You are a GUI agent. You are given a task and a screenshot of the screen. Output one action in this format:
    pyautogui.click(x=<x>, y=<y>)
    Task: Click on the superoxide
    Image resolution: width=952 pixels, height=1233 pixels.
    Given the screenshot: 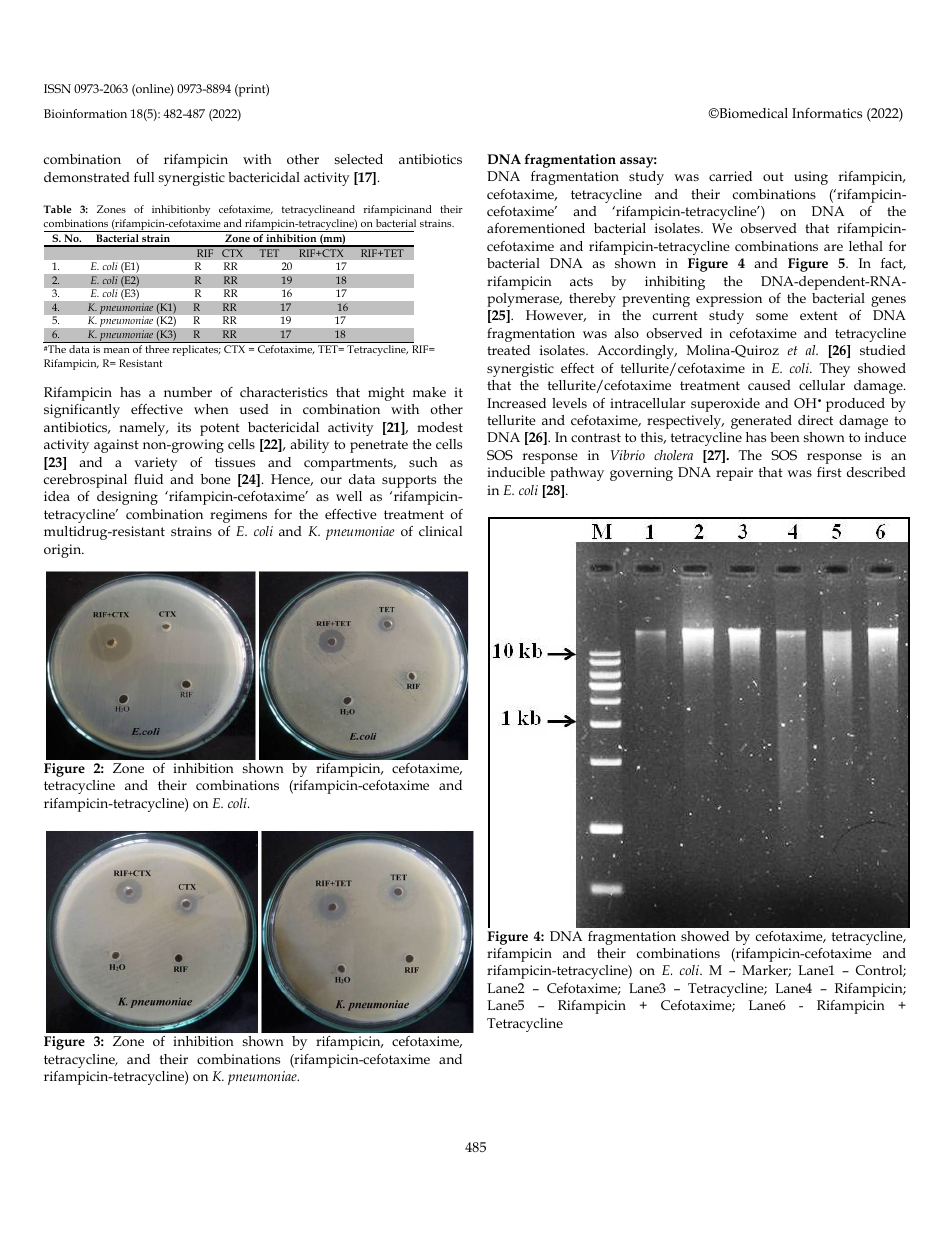 What is the action you would take?
    pyautogui.click(x=725, y=405)
